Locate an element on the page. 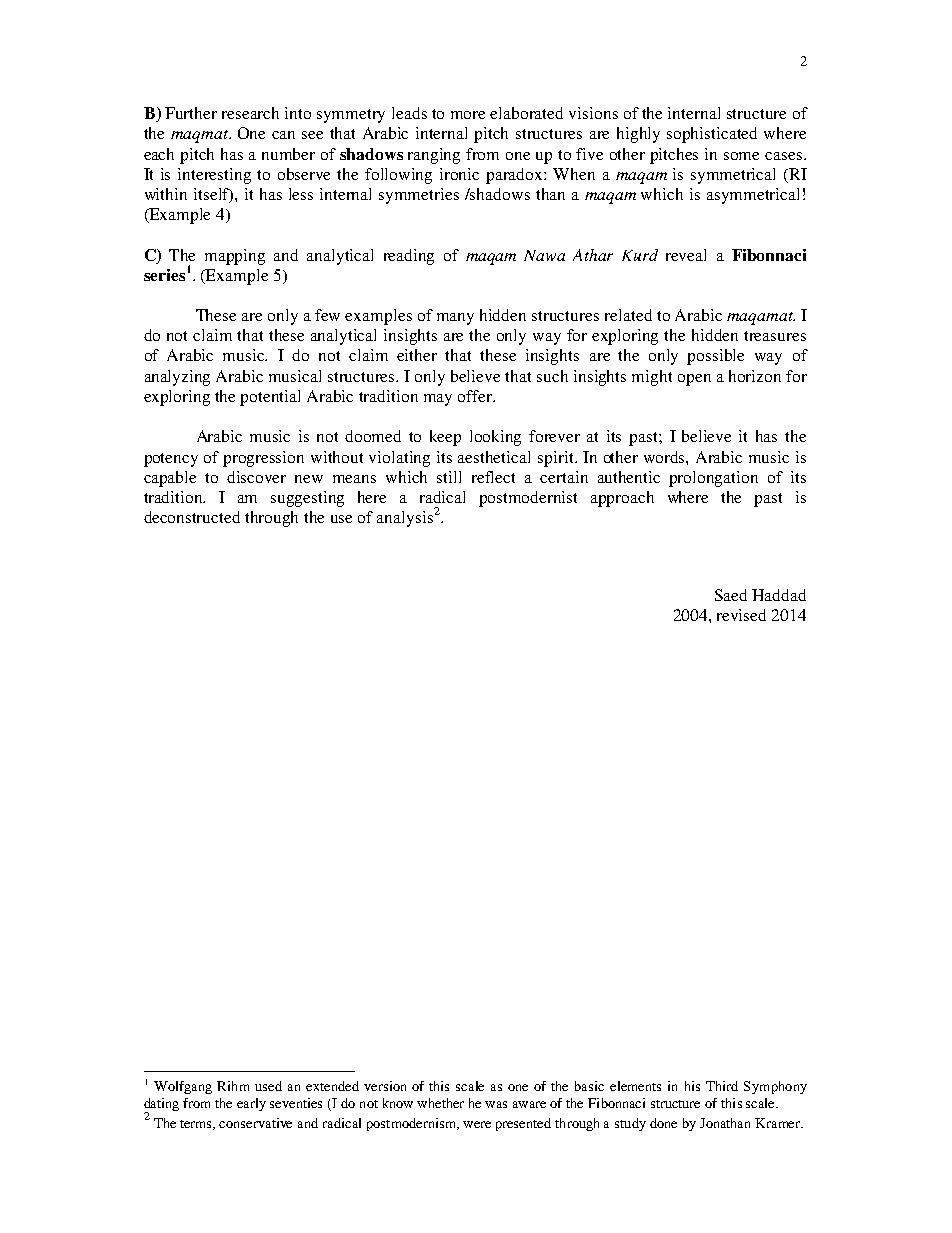 The image size is (952, 1233). research is located at coordinates (250, 113).
